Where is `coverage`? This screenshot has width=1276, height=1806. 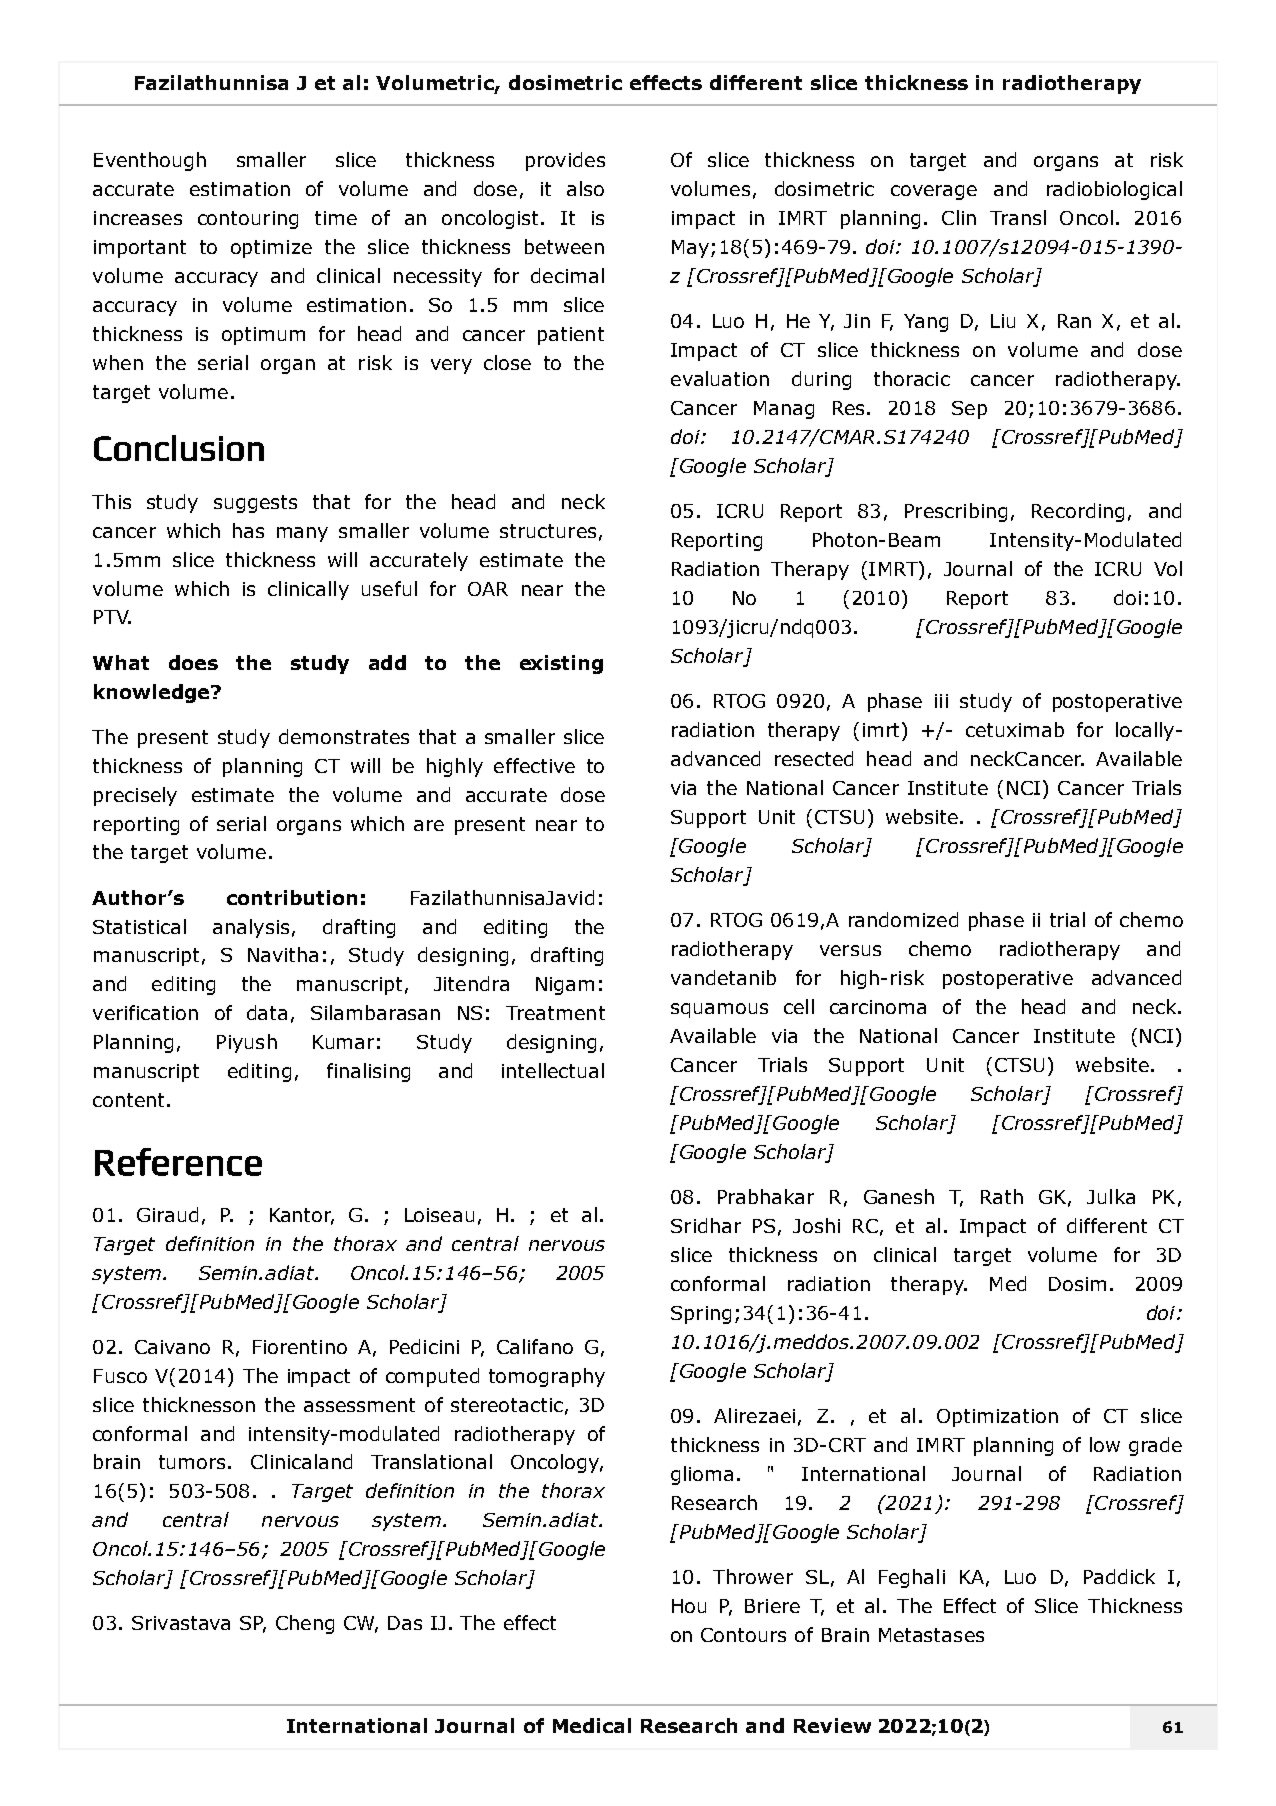 coverage is located at coordinates (934, 192).
